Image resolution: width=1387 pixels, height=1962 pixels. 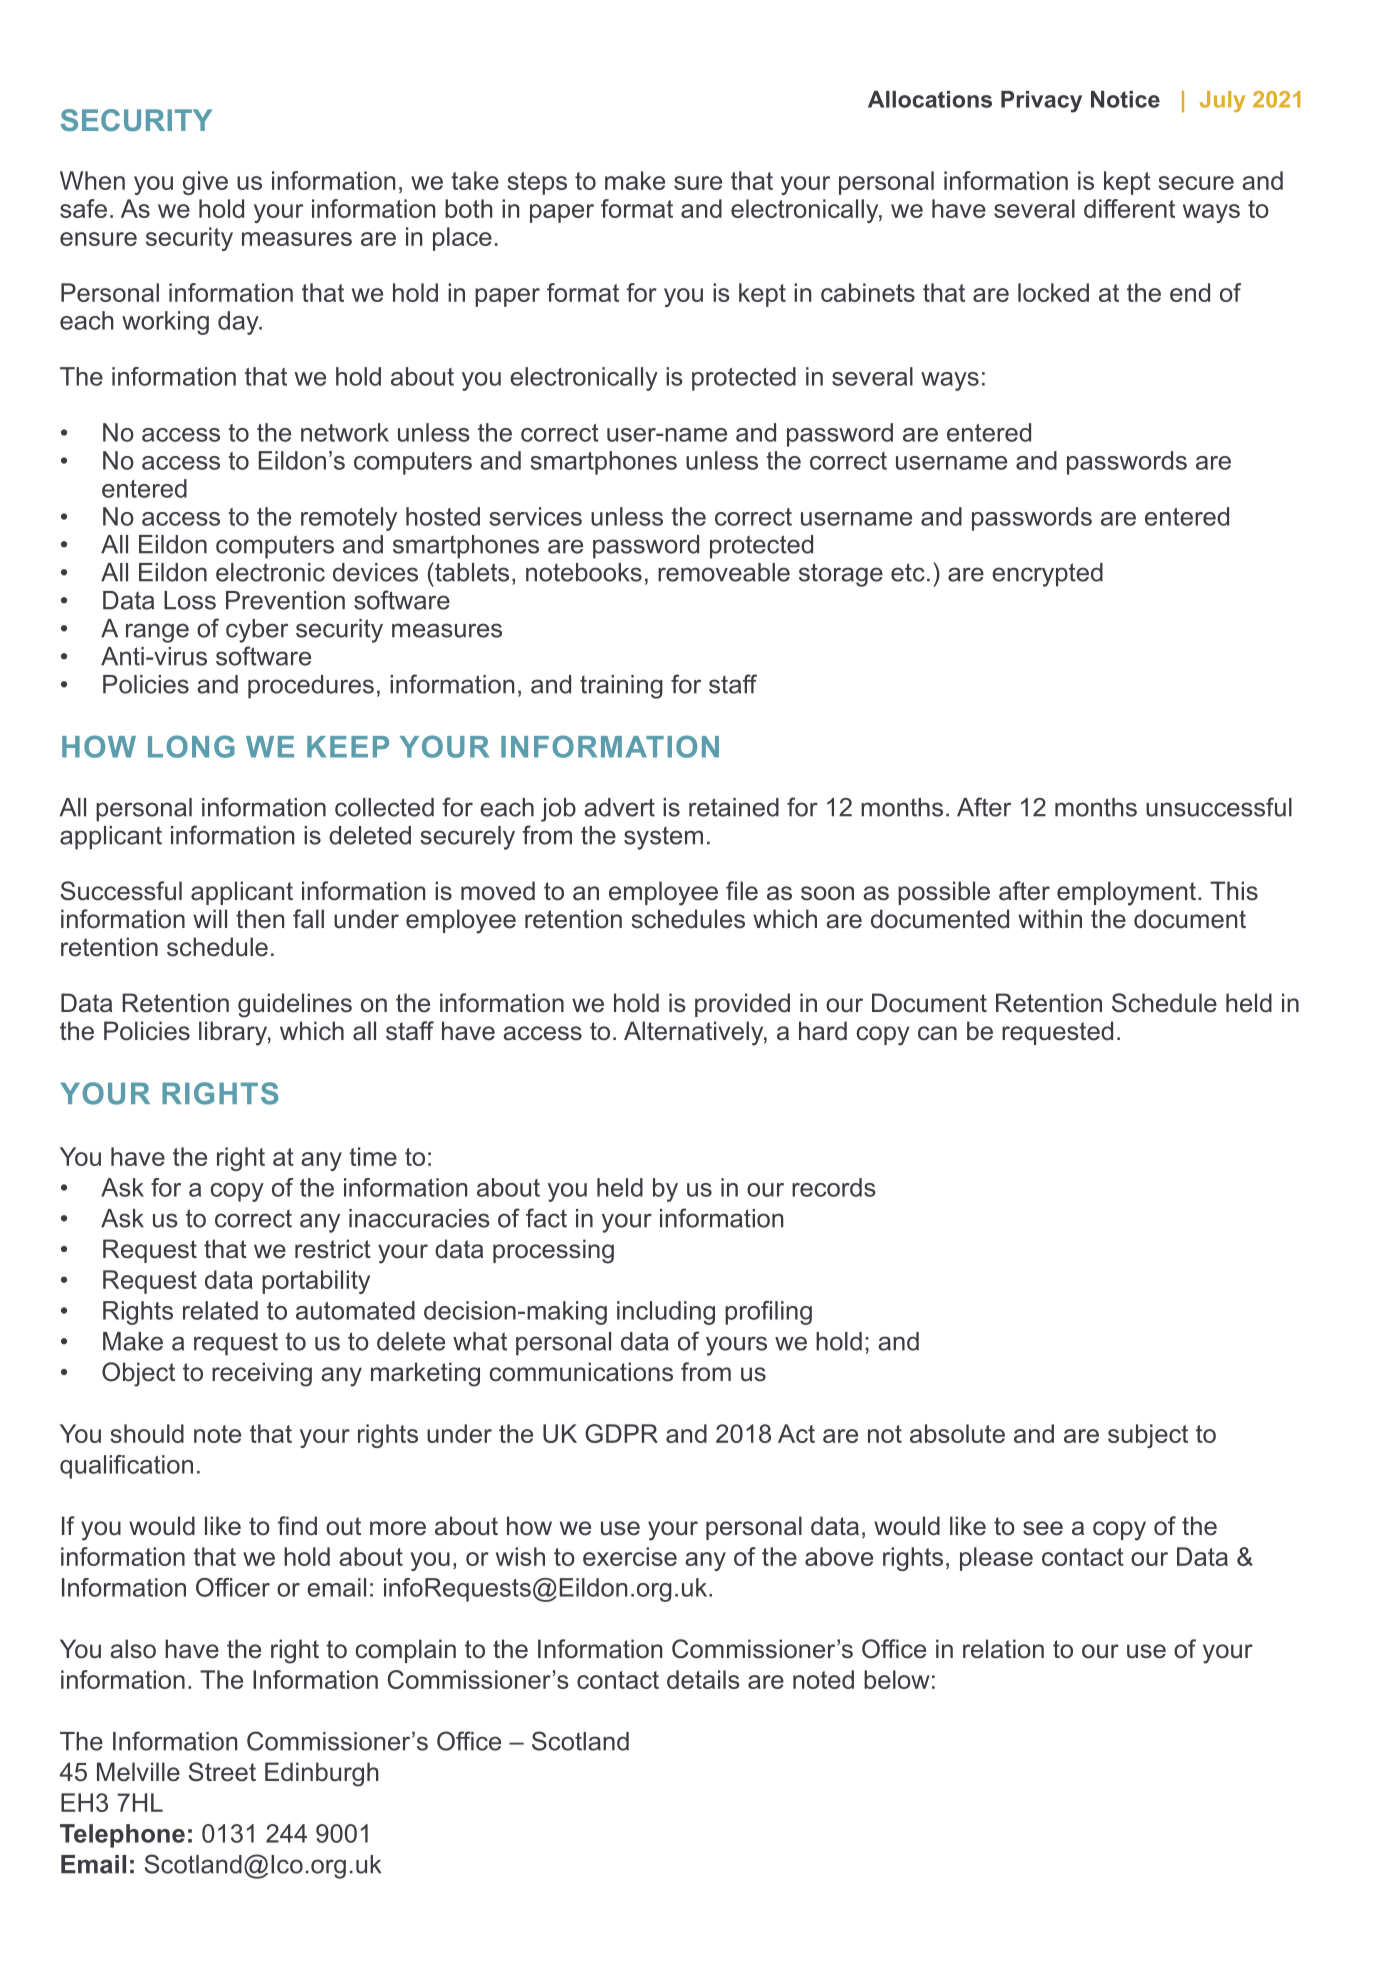 I want to click on Loss, so click(x=190, y=600).
